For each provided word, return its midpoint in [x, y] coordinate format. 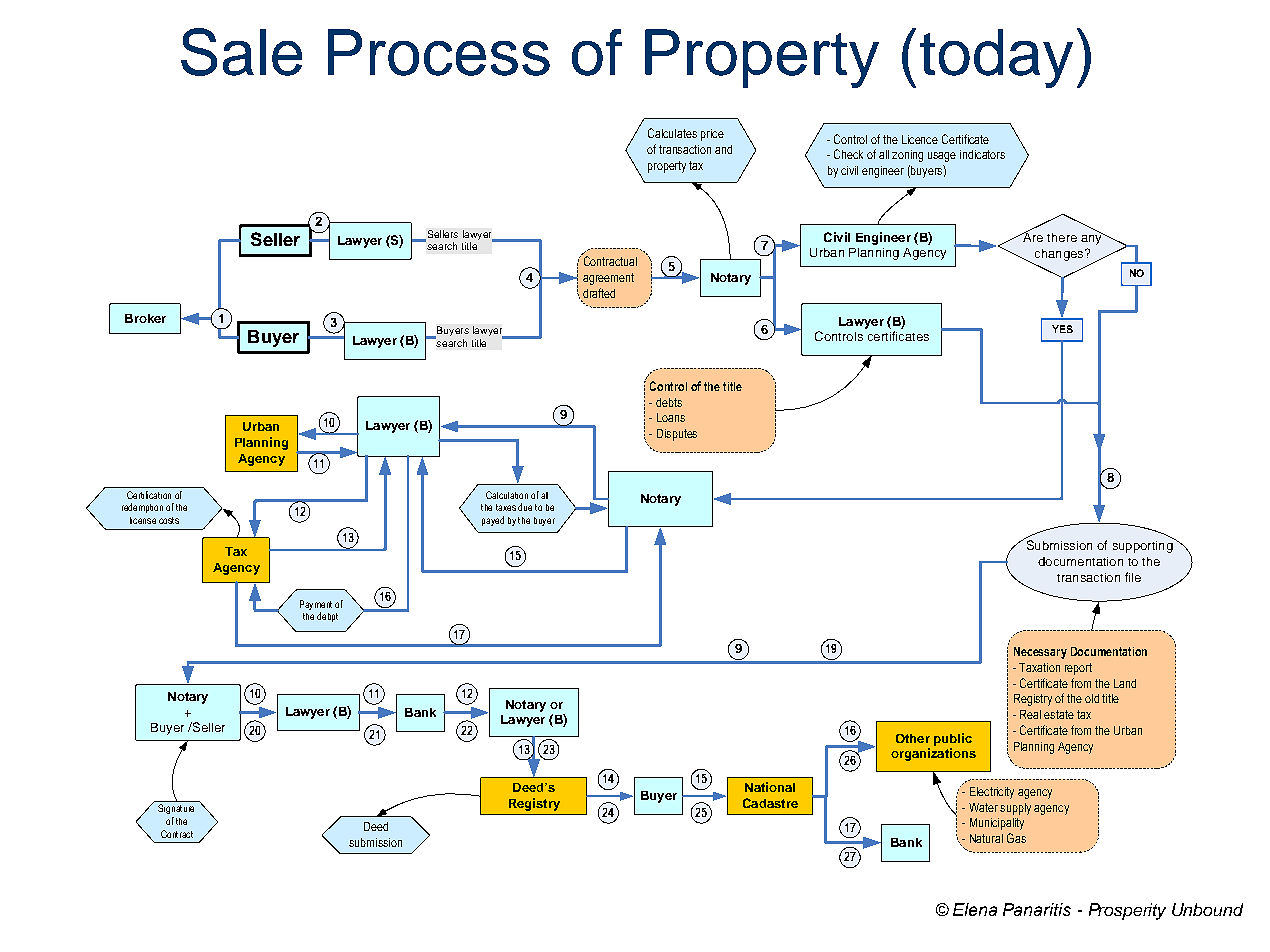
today [996, 58]
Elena [975, 909]
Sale [241, 52]
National [770, 787]
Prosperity [1127, 911]
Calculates [672, 133]
